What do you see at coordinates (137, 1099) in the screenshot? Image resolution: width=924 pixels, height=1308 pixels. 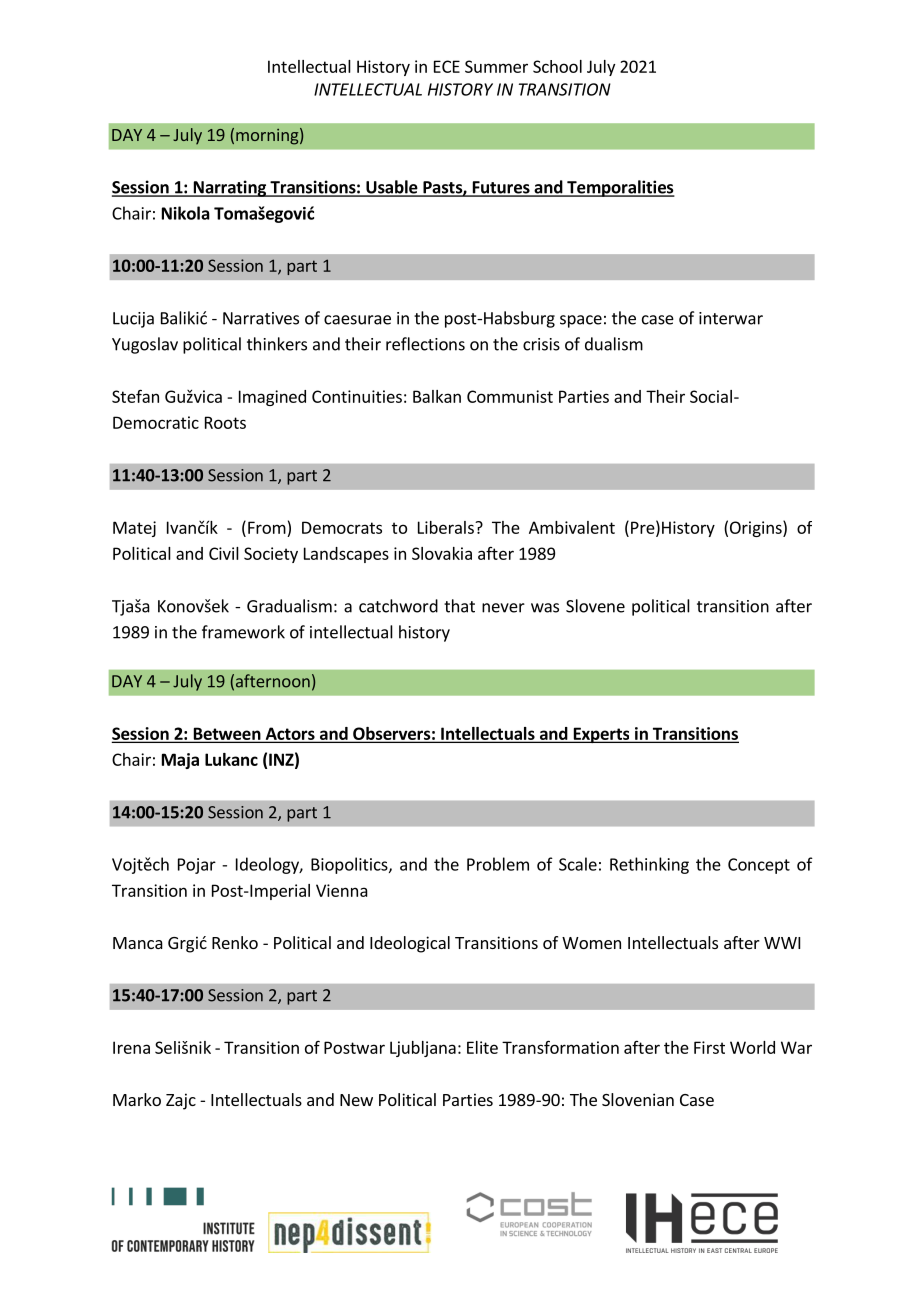 I see `Marko` at bounding box center [137, 1099].
